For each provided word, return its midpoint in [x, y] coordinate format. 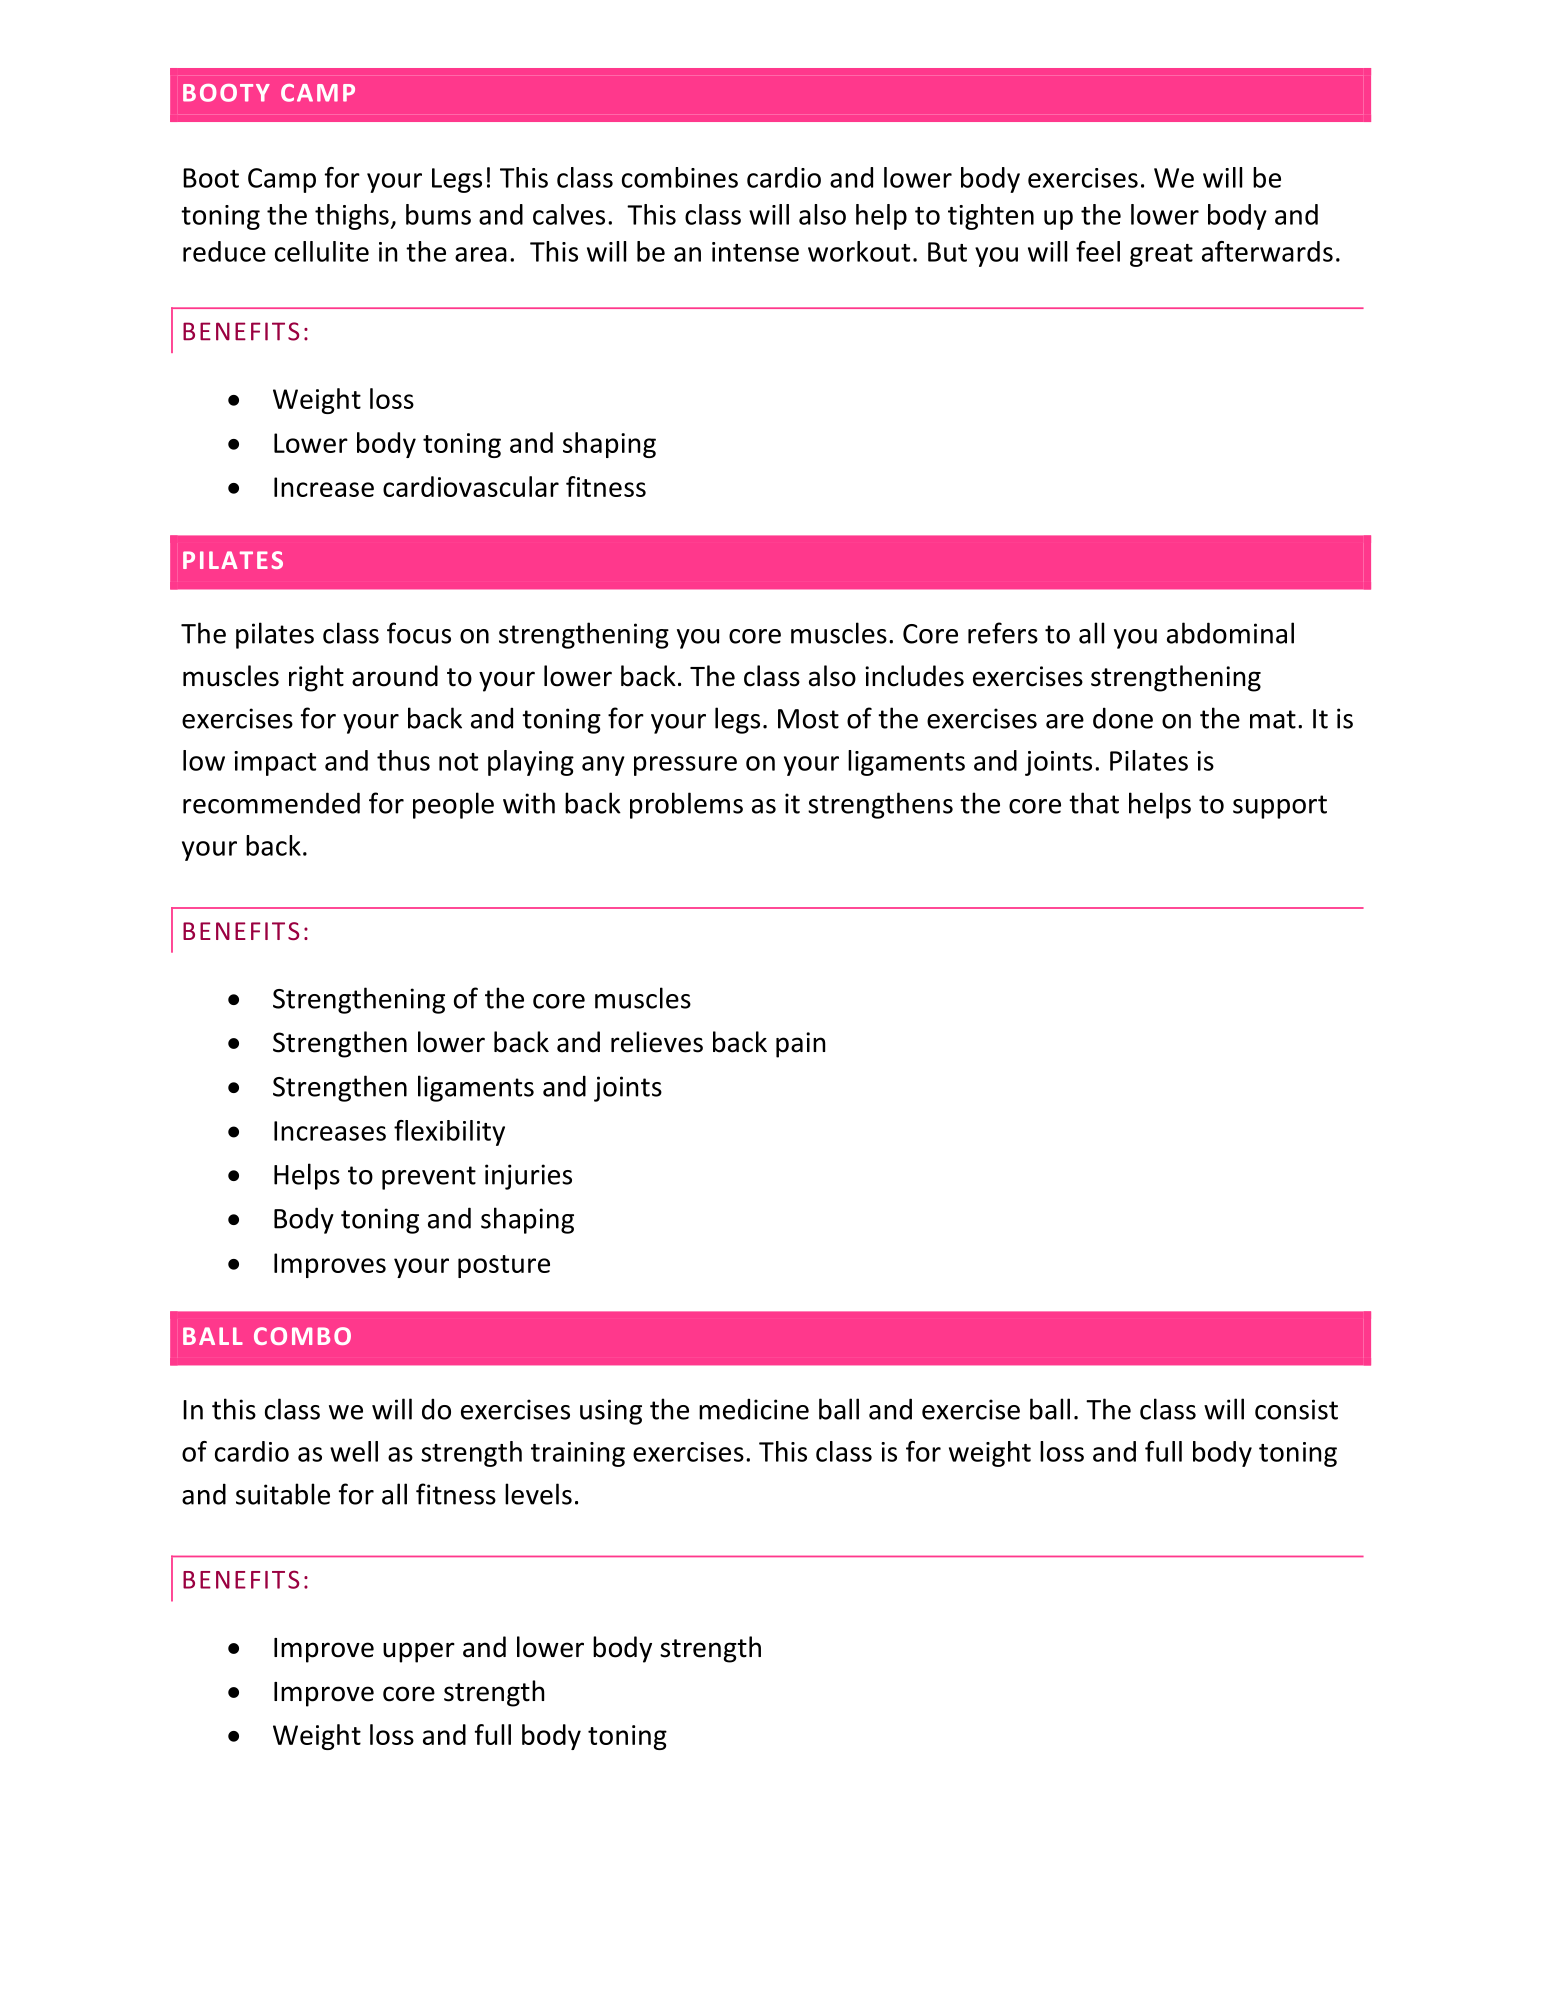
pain [800, 1045]
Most [808, 719]
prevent [429, 1178]
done [1123, 718]
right [316, 678]
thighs [353, 217]
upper [419, 1652]
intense [755, 252]
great [1161, 255]
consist [1296, 1409]
